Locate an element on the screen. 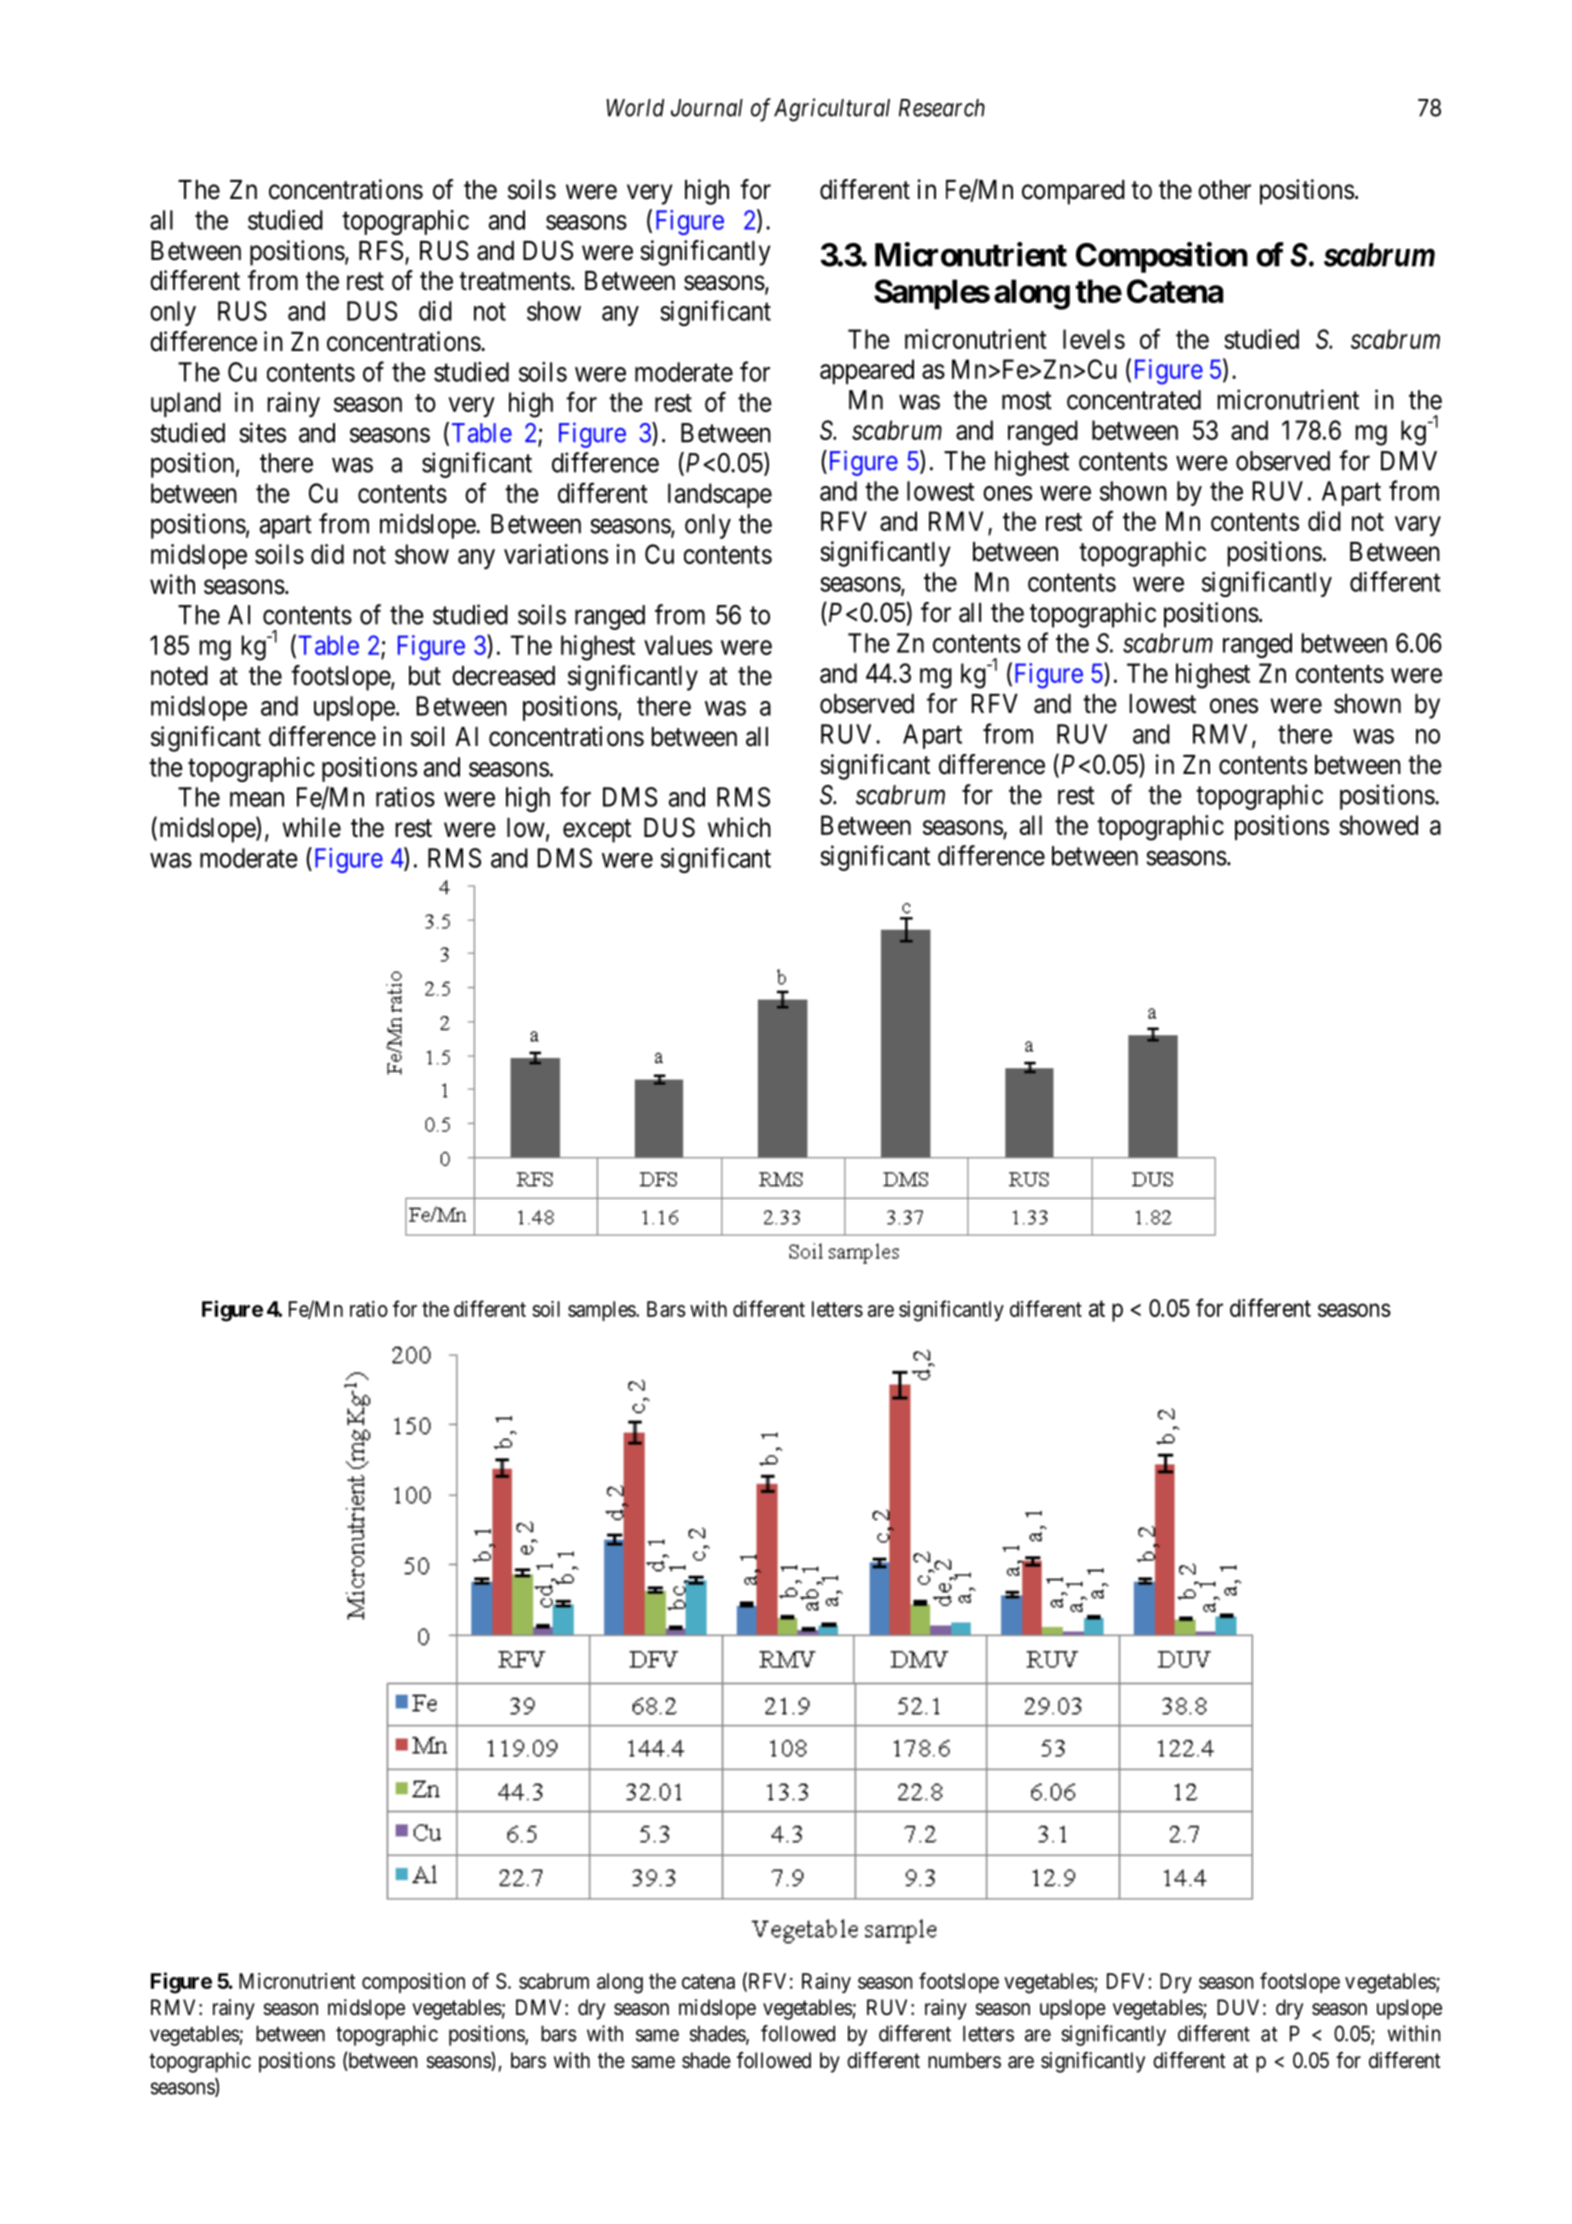  Agricultural is located at coordinates (832, 110).
